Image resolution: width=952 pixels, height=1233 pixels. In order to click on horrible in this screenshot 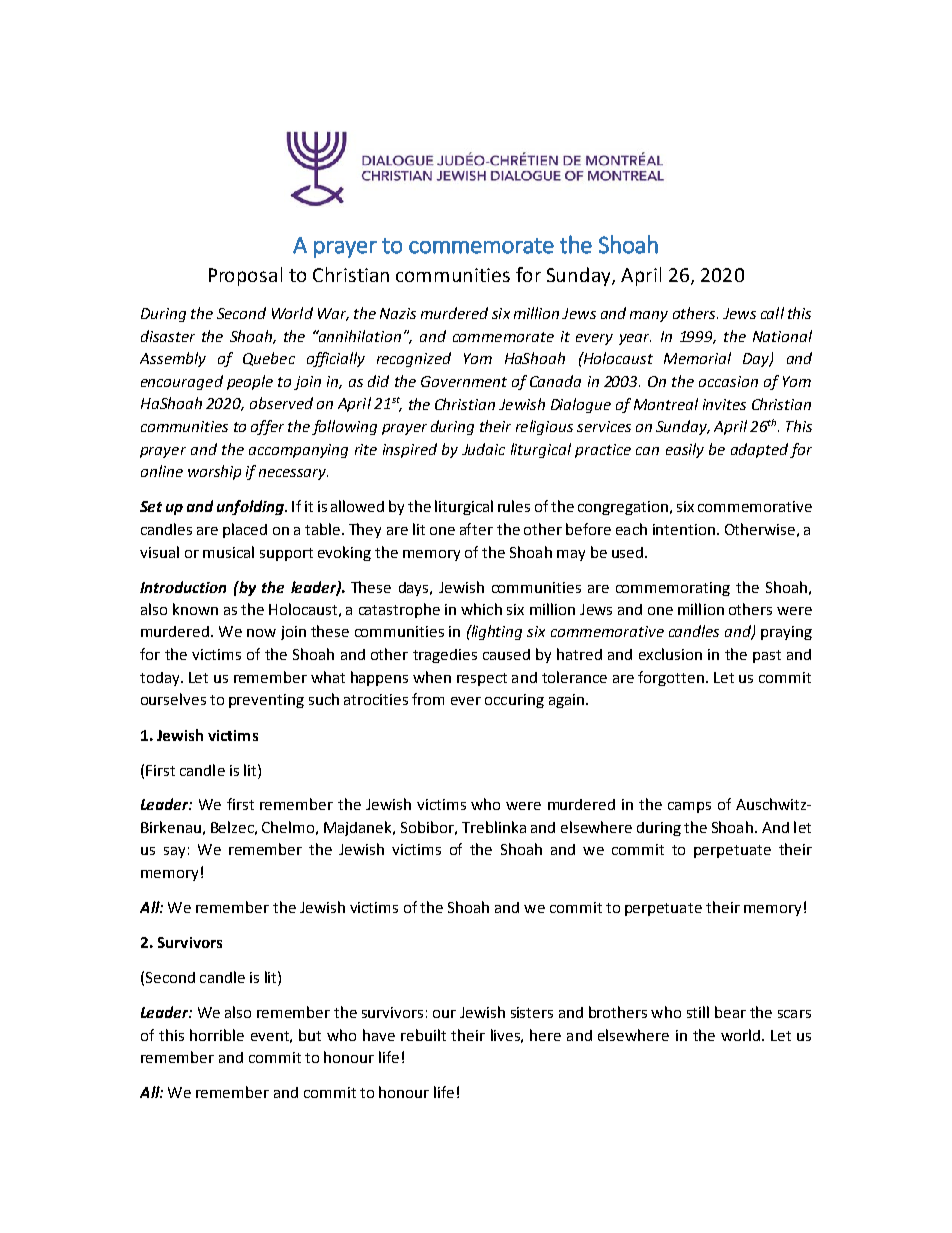, I will do `click(217, 1035)`.
